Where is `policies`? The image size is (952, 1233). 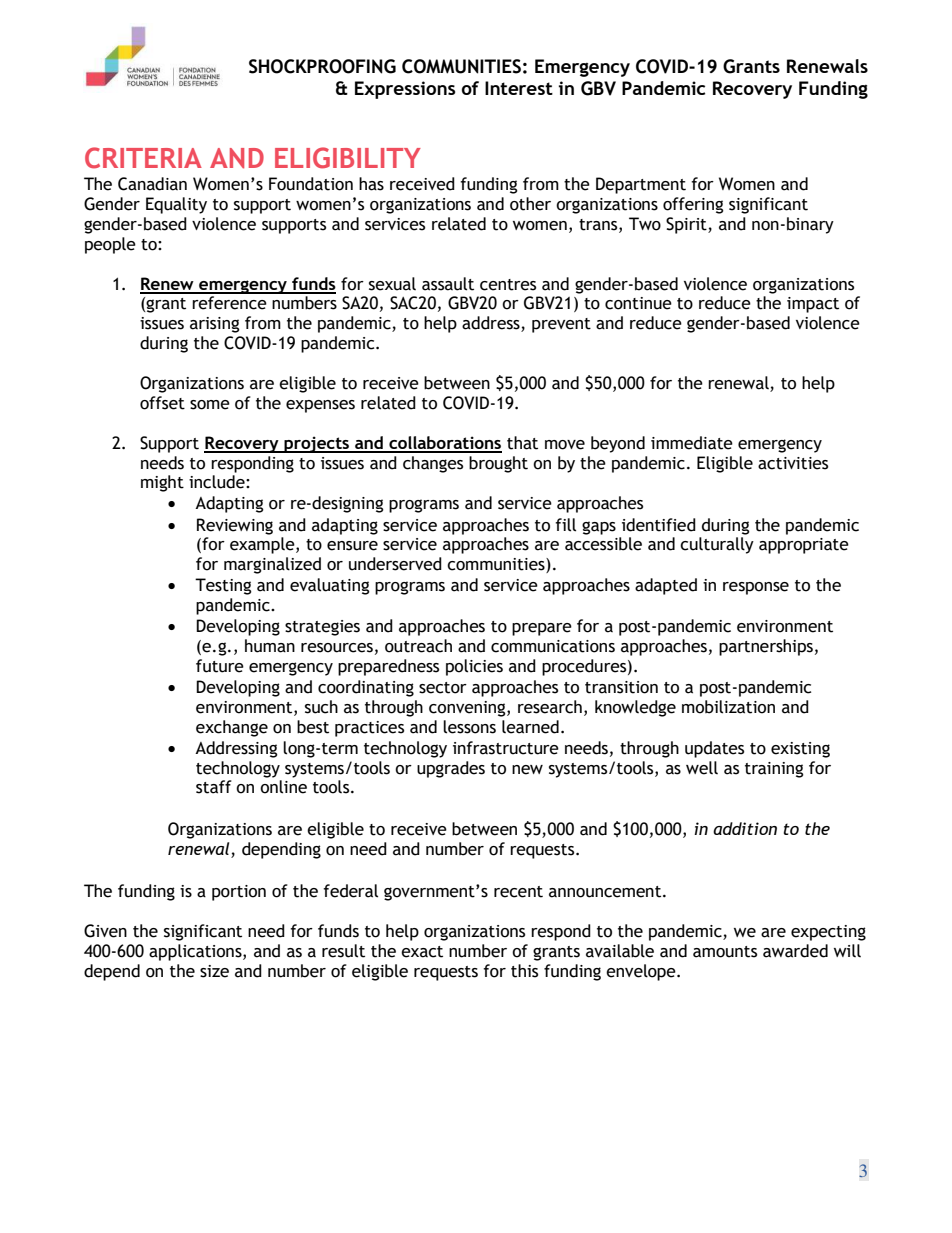 policies is located at coordinates (474, 667).
